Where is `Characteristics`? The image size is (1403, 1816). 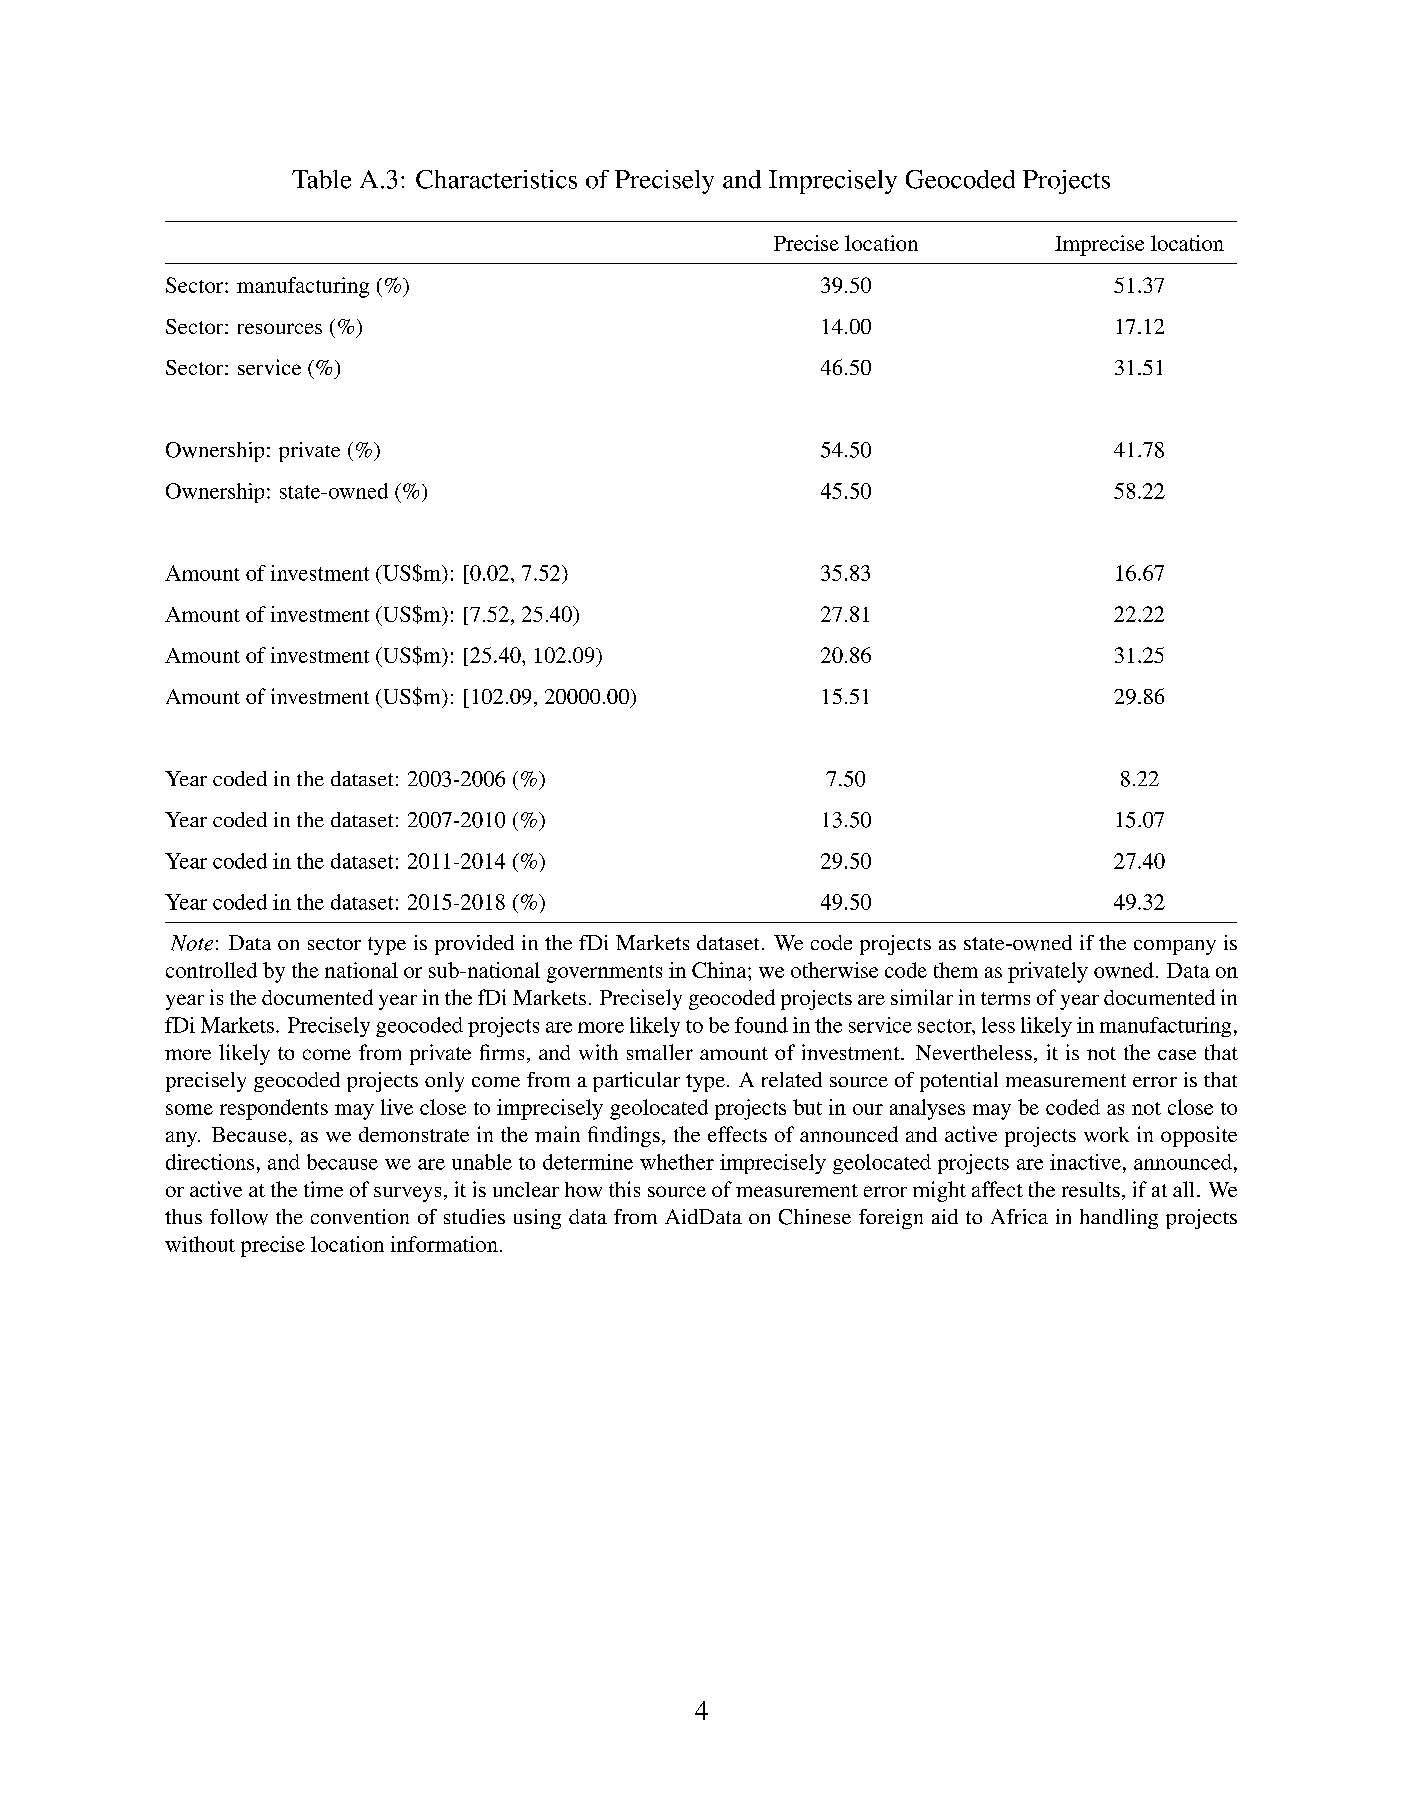 Characteristics is located at coordinates (496, 179).
